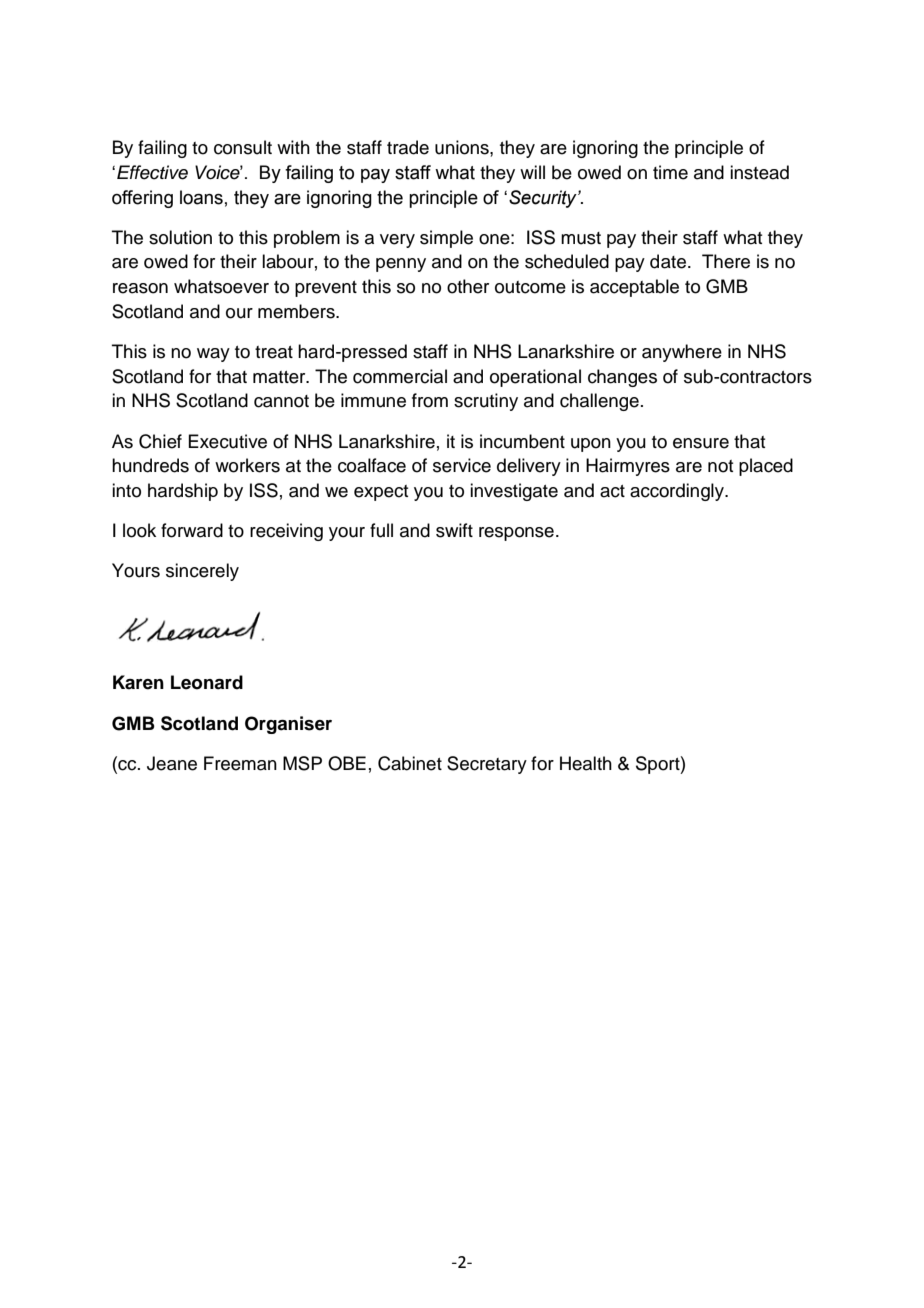 This screenshot has height=1308, width=924. Describe the element at coordinates (487, 765) in the screenshot. I see `Secretary` at that location.
